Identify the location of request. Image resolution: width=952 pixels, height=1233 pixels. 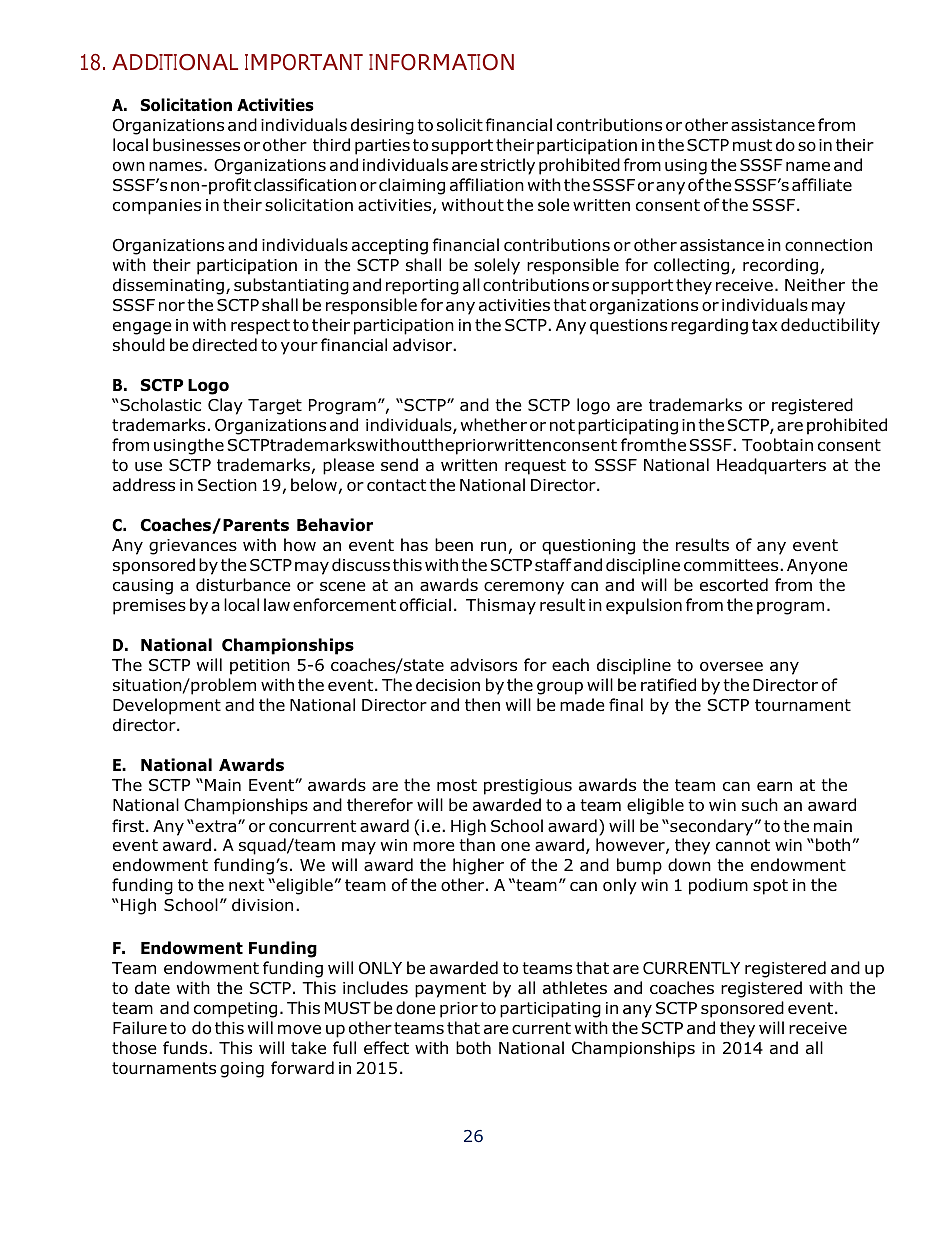
(535, 467).
